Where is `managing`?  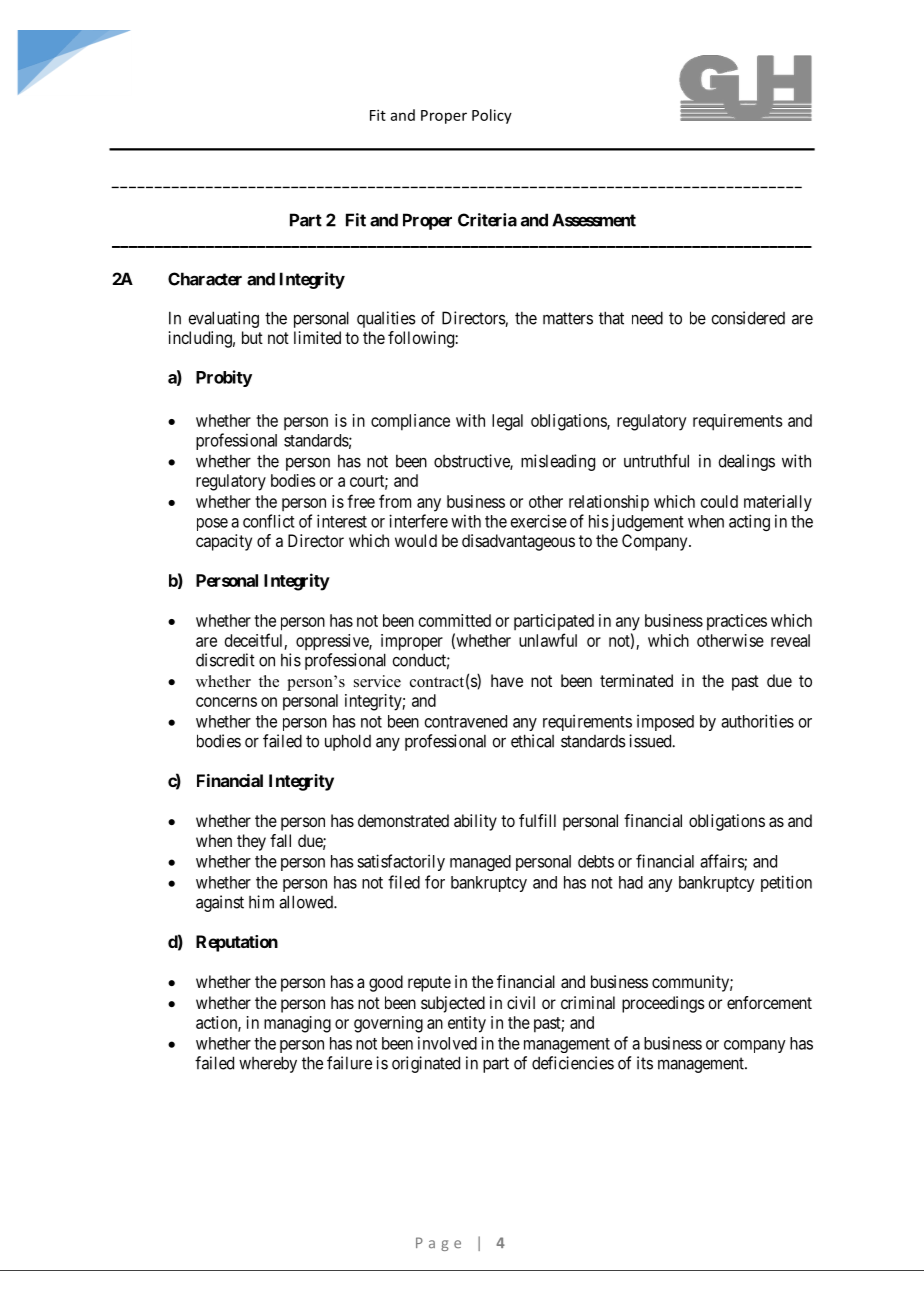 managing is located at coordinates (297, 1024).
